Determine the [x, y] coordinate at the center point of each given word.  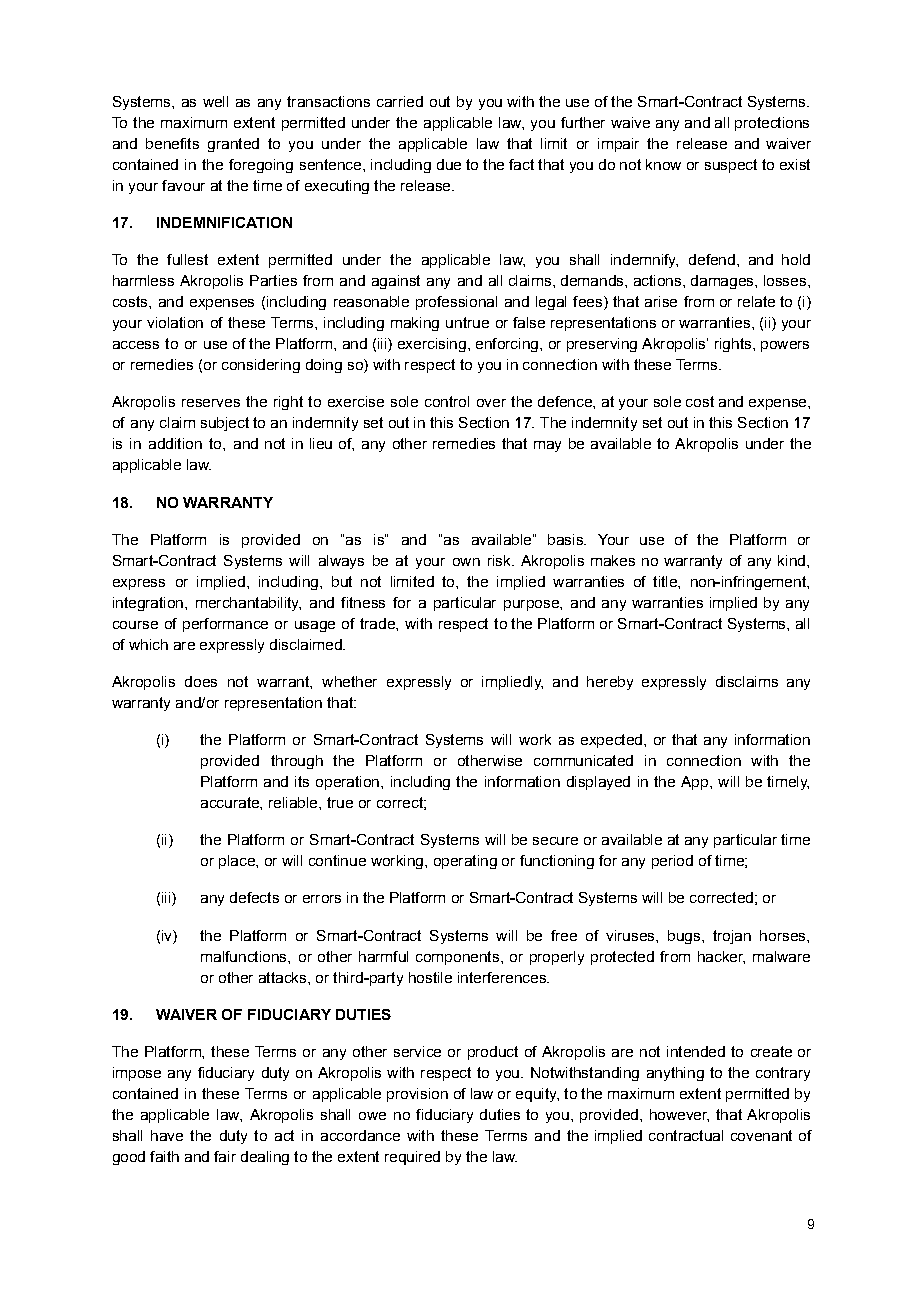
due [449, 164]
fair [225, 1156]
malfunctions [245, 956]
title [666, 581]
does [201, 681]
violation [175, 322]
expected [611, 741]
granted [233, 145]
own [466, 562]
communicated [583, 760]
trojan [732, 937]
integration [148, 604]
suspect [731, 166]
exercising [432, 345]
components [457, 958]
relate [756, 301]
